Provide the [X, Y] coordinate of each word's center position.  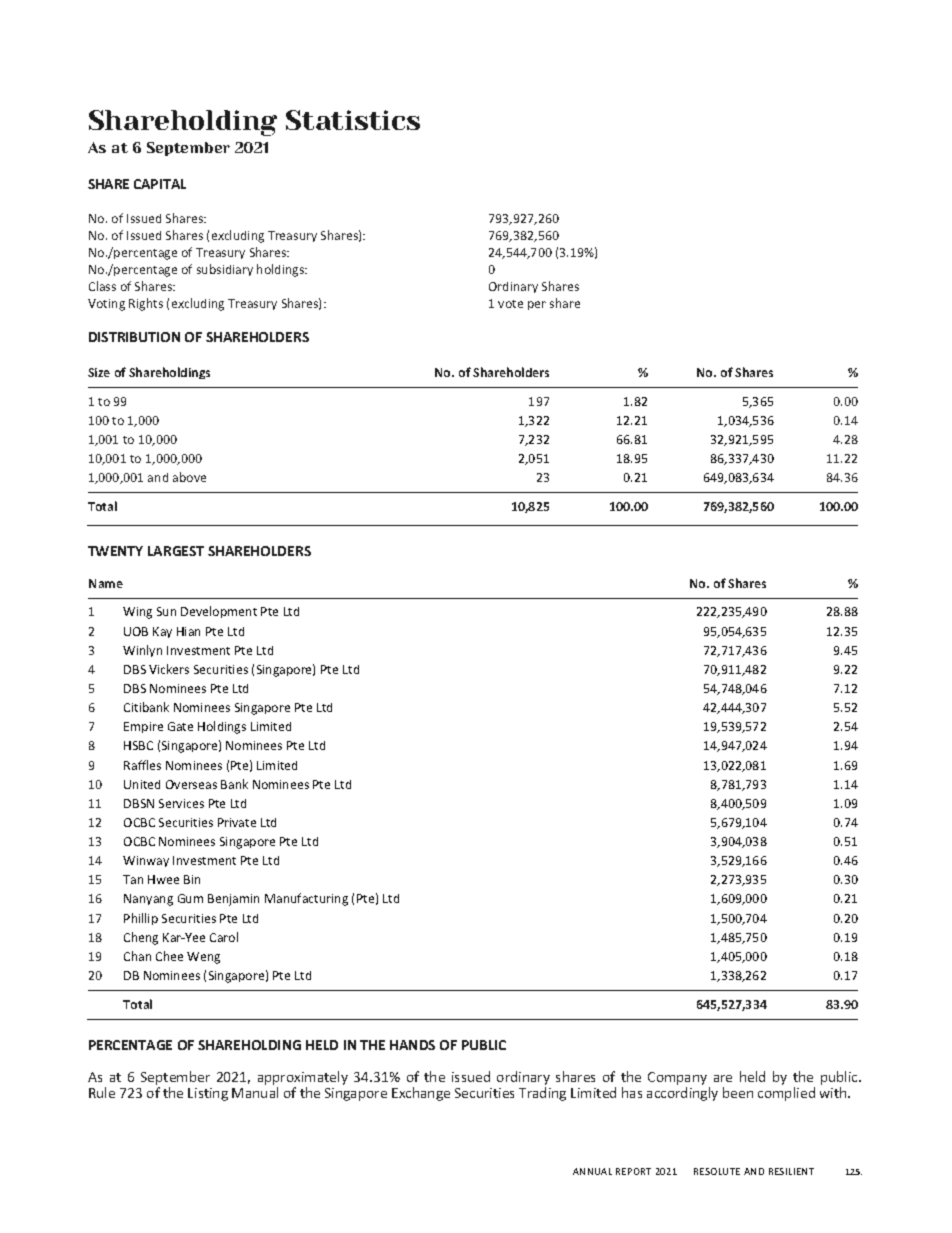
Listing [208, 1094]
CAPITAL [160, 184]
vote [510, 304]
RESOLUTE [717, 1171]
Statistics [353, 120]
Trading [542, 1094]
